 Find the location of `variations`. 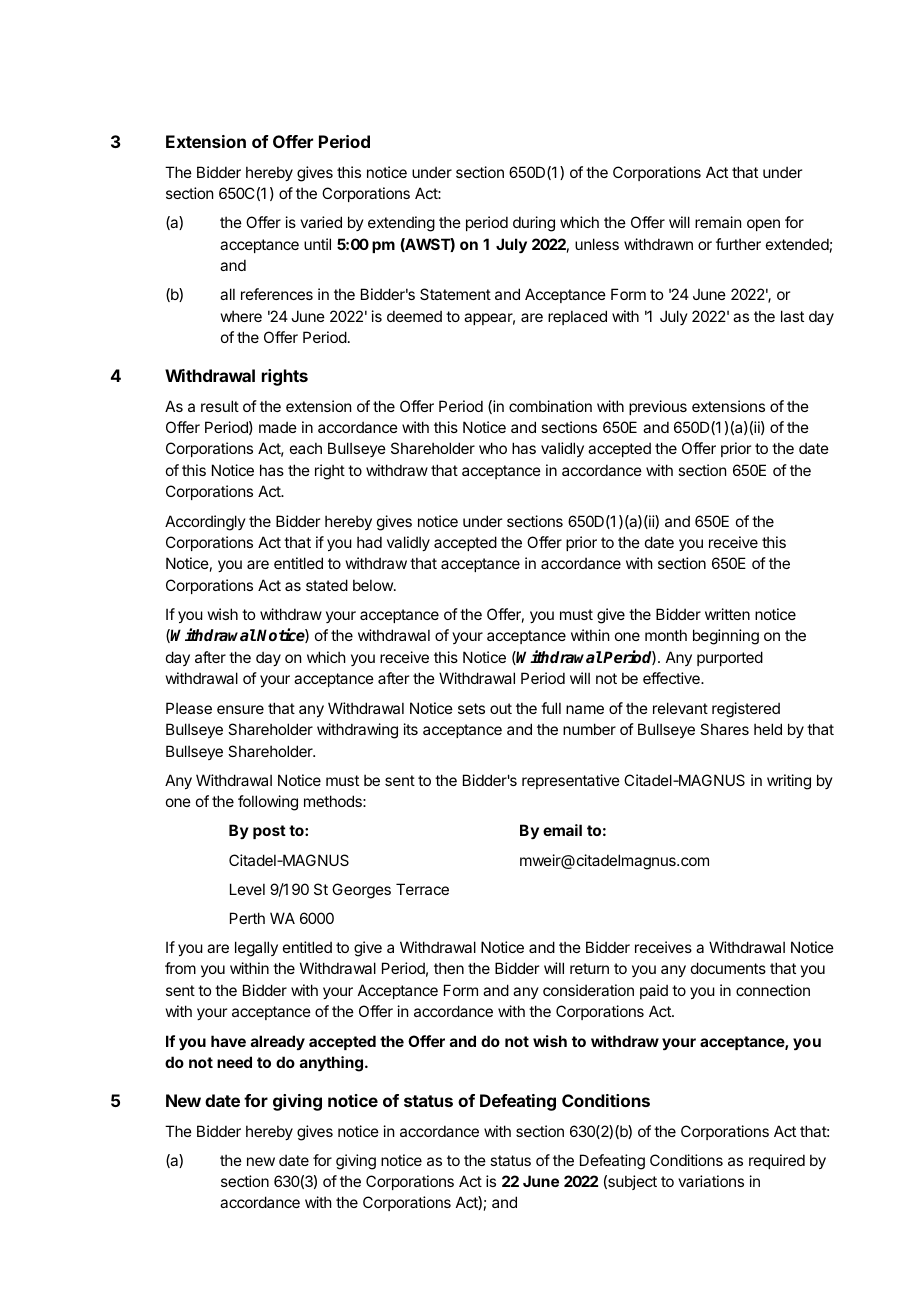

variations is located at coordinates (711, 1181).
